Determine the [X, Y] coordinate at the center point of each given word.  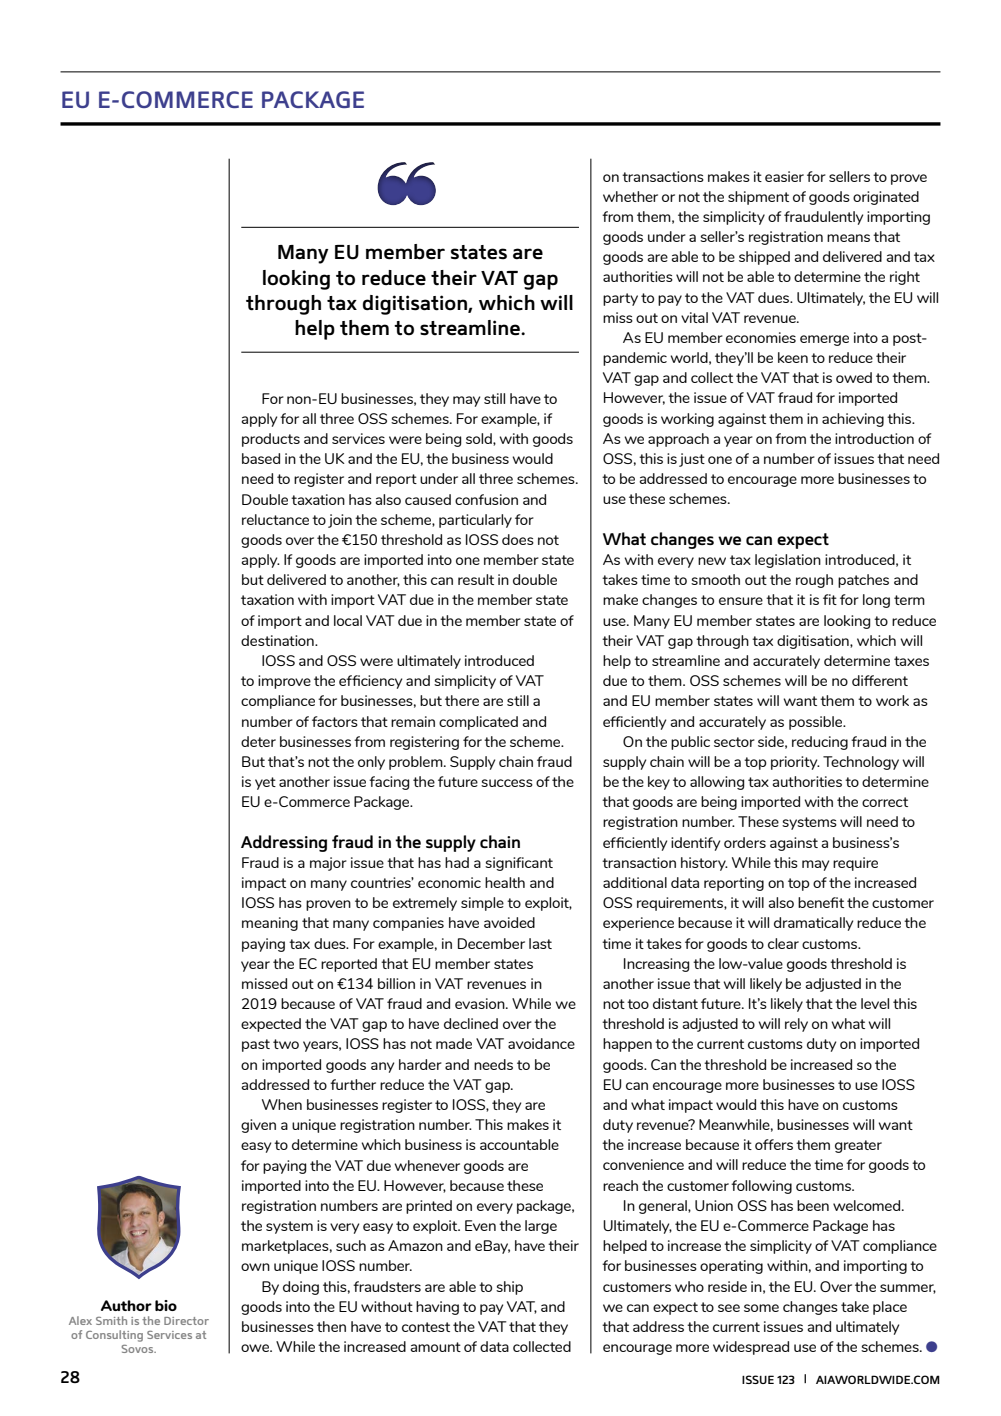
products [271, 440]
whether [630, 196]
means [848, 238]
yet [265, 783]
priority [795, 763]
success [507, 783]
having [437, 1308]
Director [186, 1321]
